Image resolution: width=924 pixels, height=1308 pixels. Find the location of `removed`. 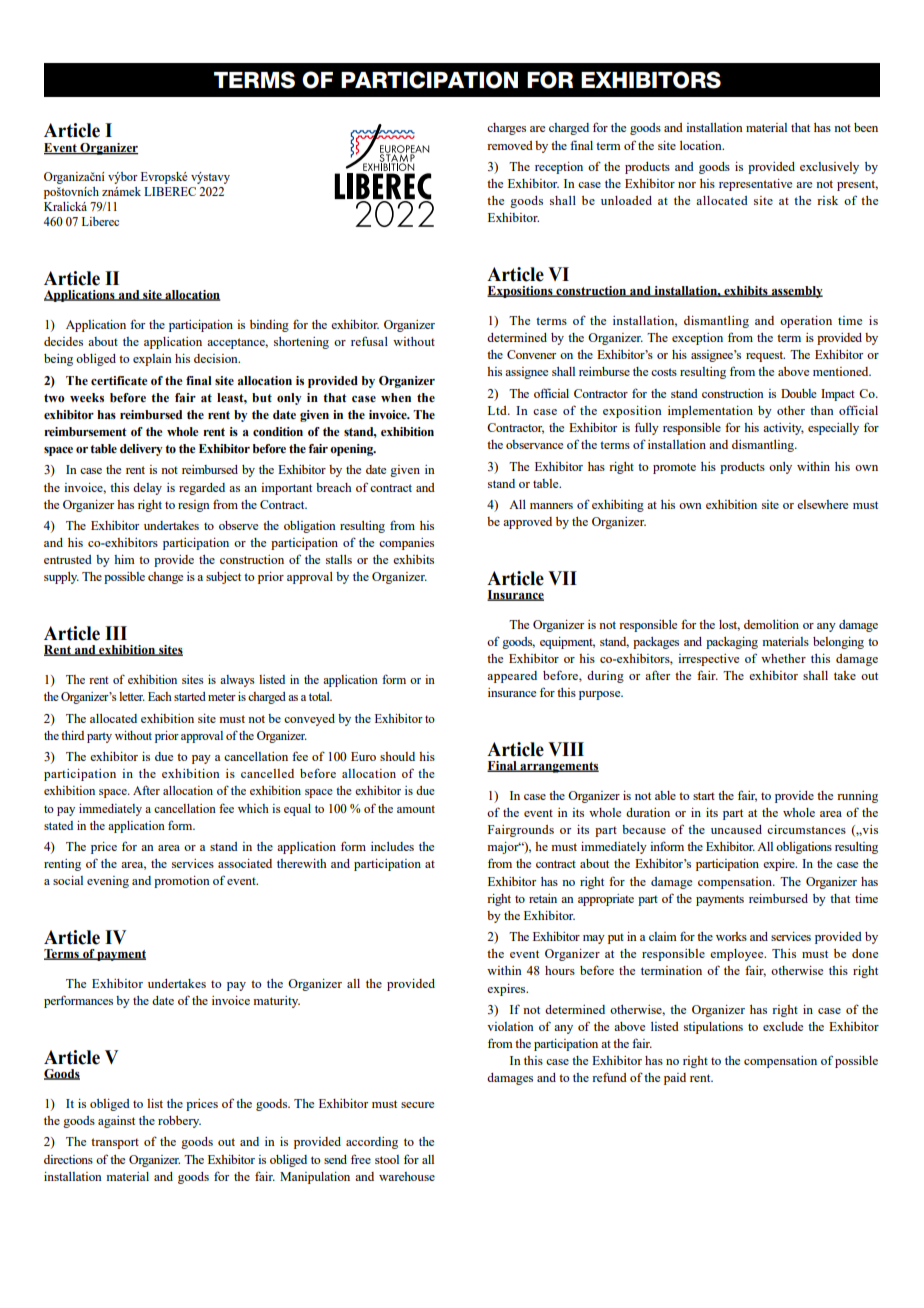

removed is located at coordinates (510, 145).
